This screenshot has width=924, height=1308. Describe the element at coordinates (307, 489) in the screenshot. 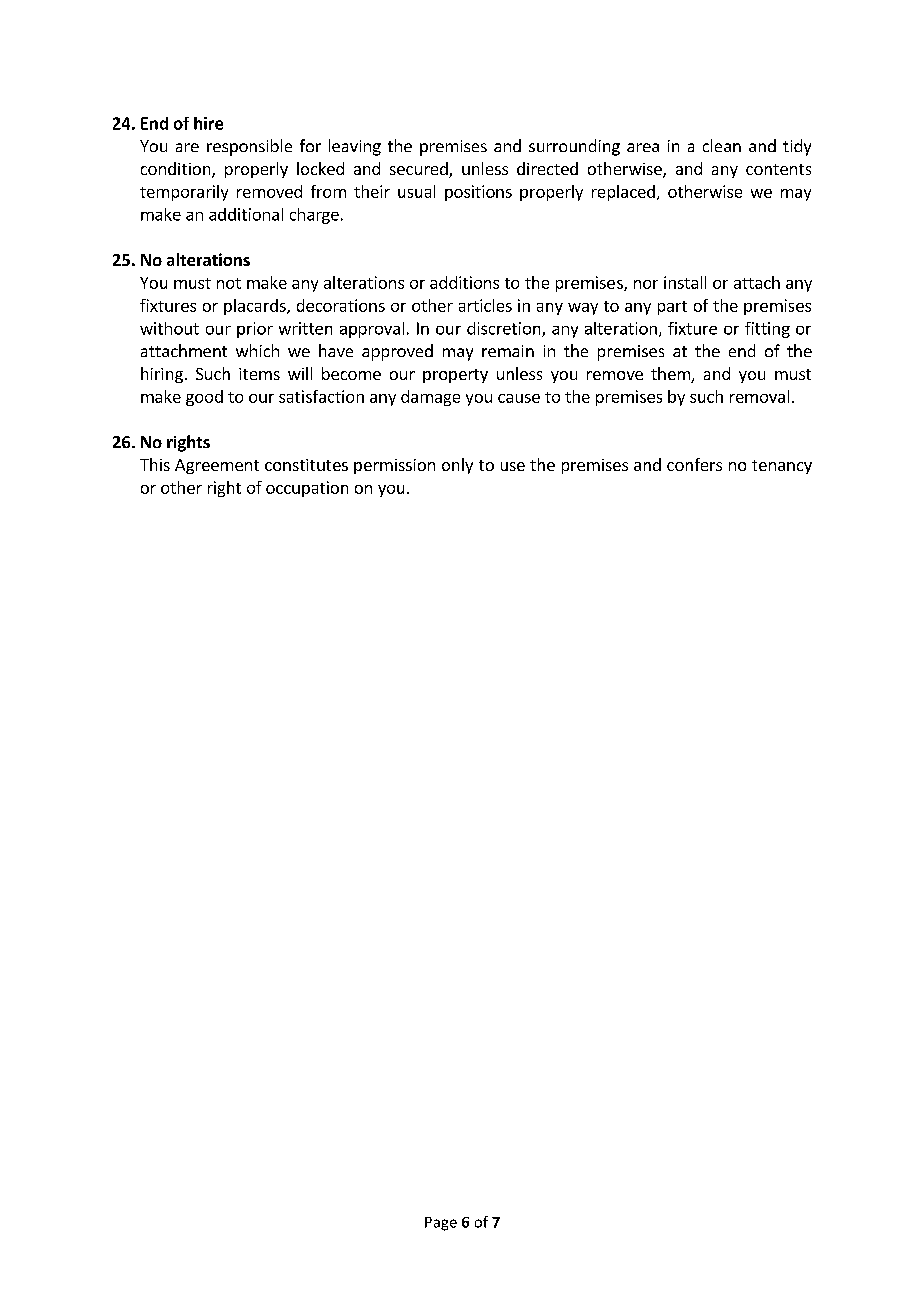

I see `occupation` at that location.
